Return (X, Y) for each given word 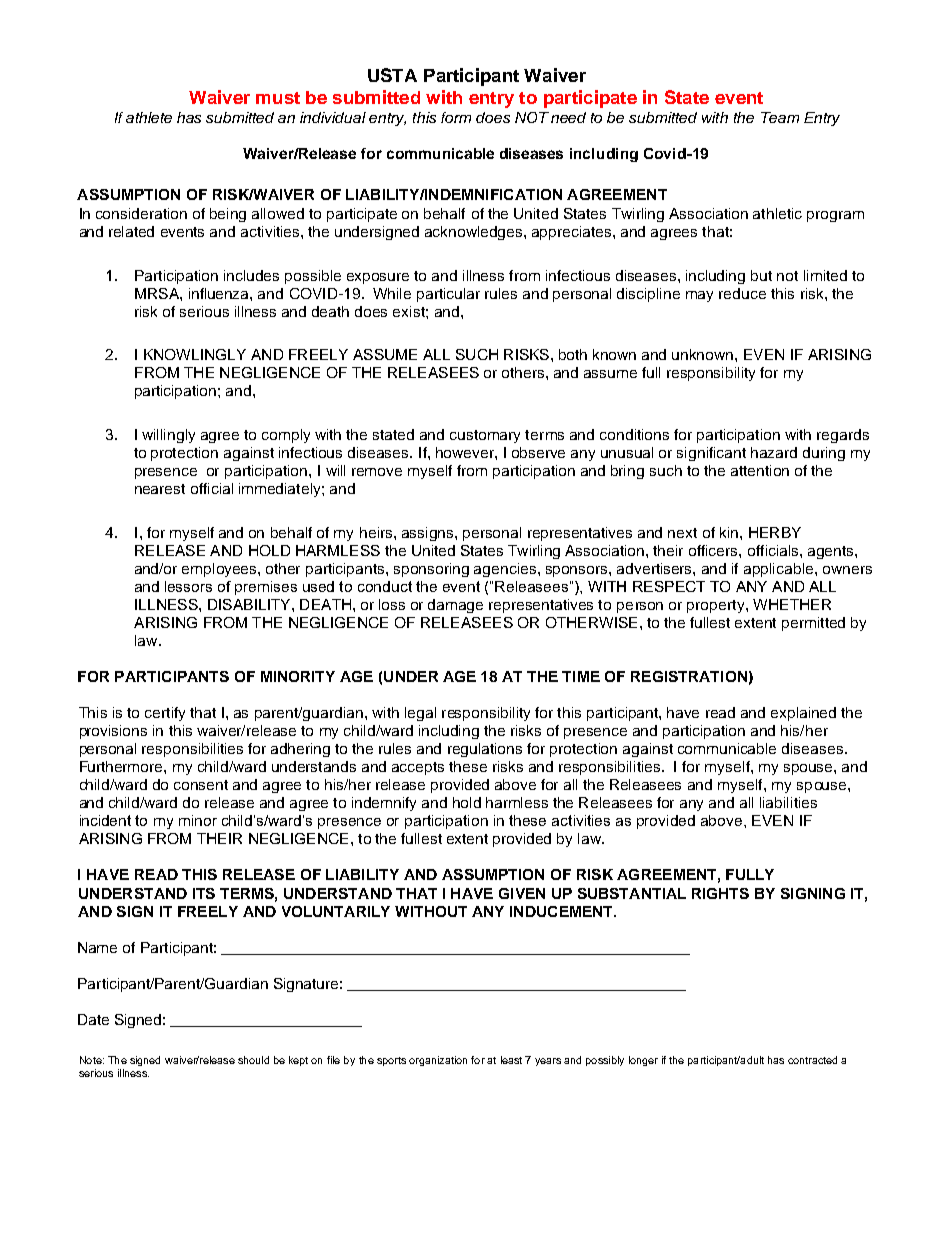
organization (438, 1061)
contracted (812, 1060)
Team (780, 117)
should (253, 1060)
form (456, 117)
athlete (149, 117)
